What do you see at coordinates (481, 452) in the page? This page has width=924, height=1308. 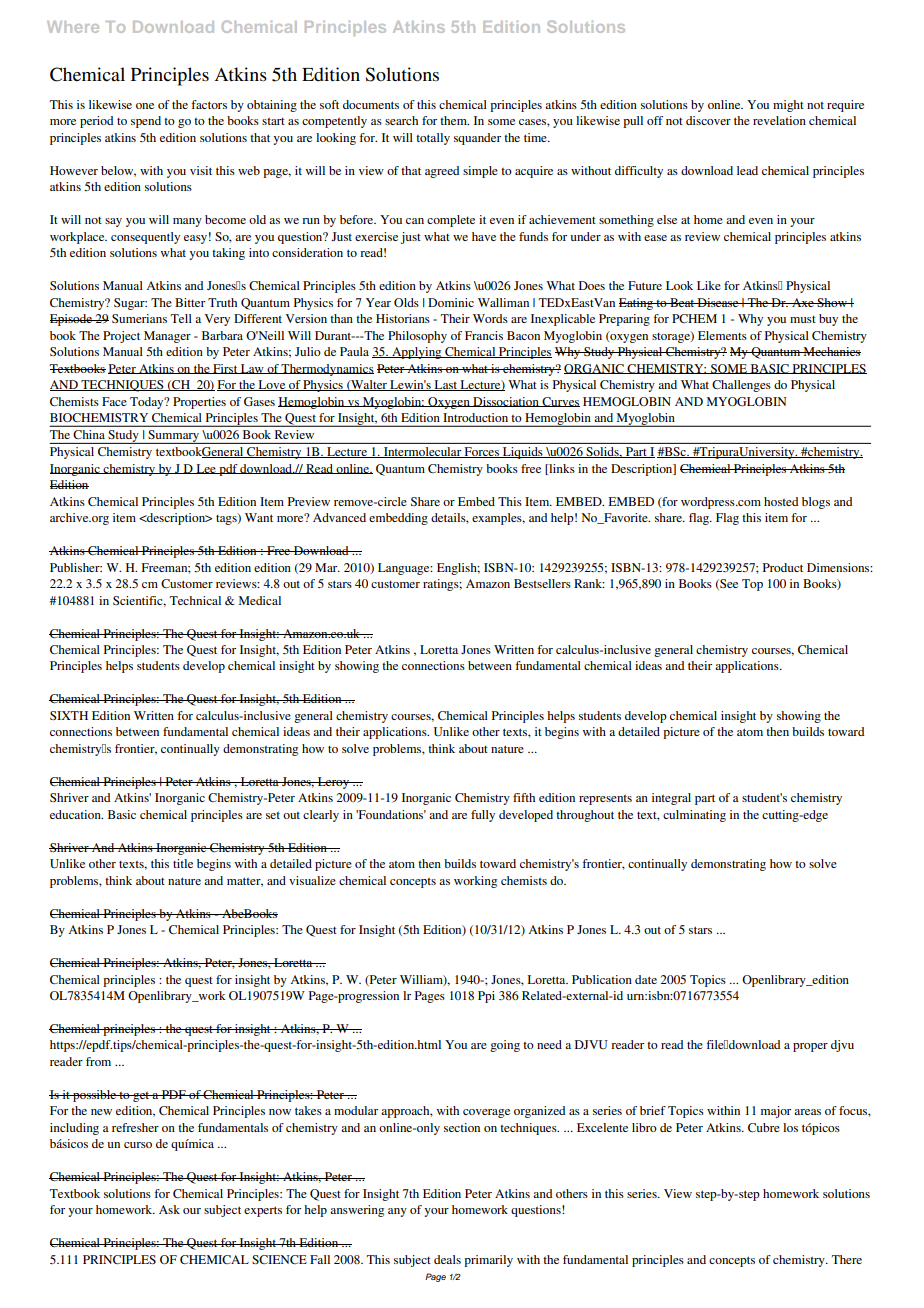 I see `Forces` at bounding box center [481, 452].
